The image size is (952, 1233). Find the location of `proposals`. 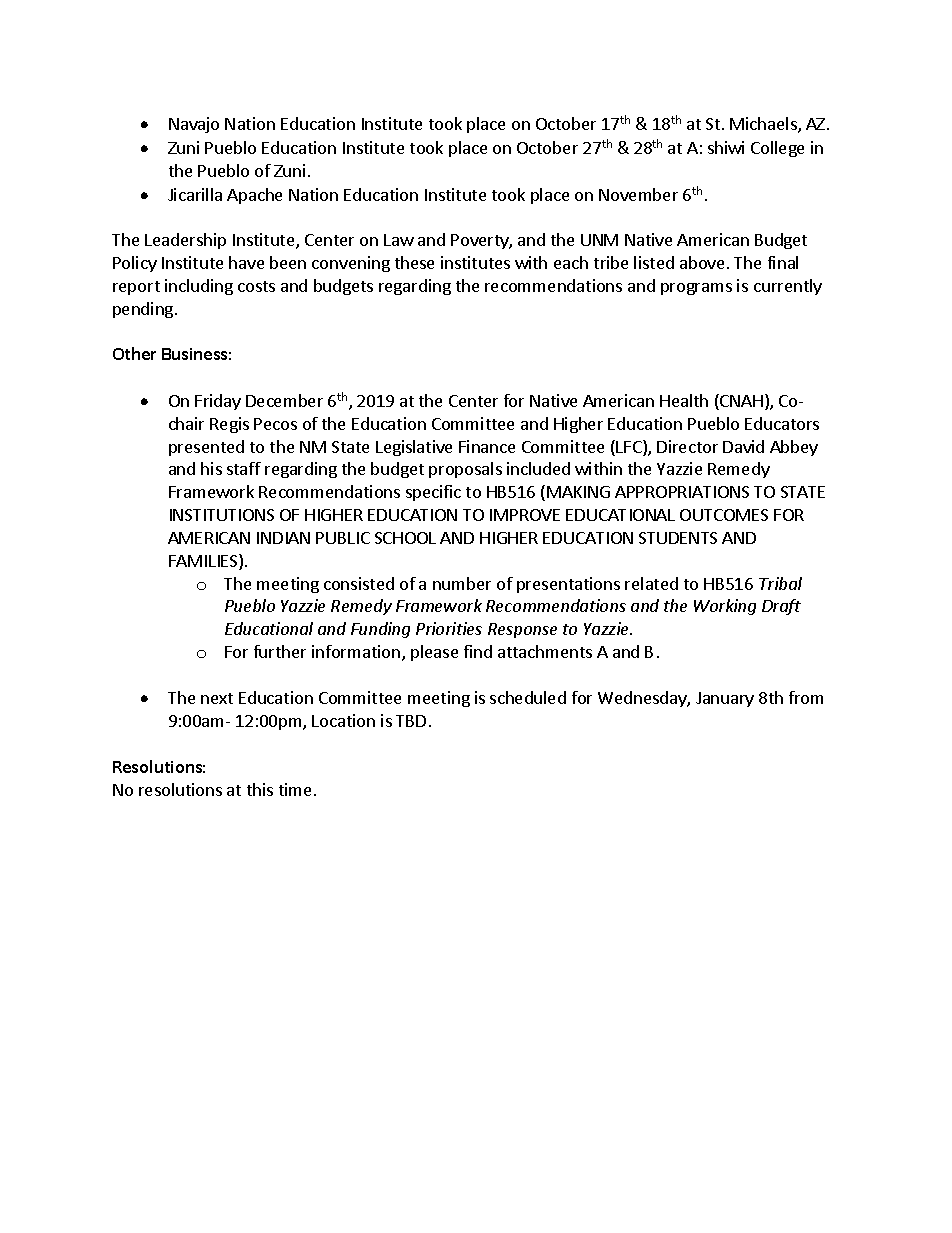

proposals is located at coordinates (465, 470).
